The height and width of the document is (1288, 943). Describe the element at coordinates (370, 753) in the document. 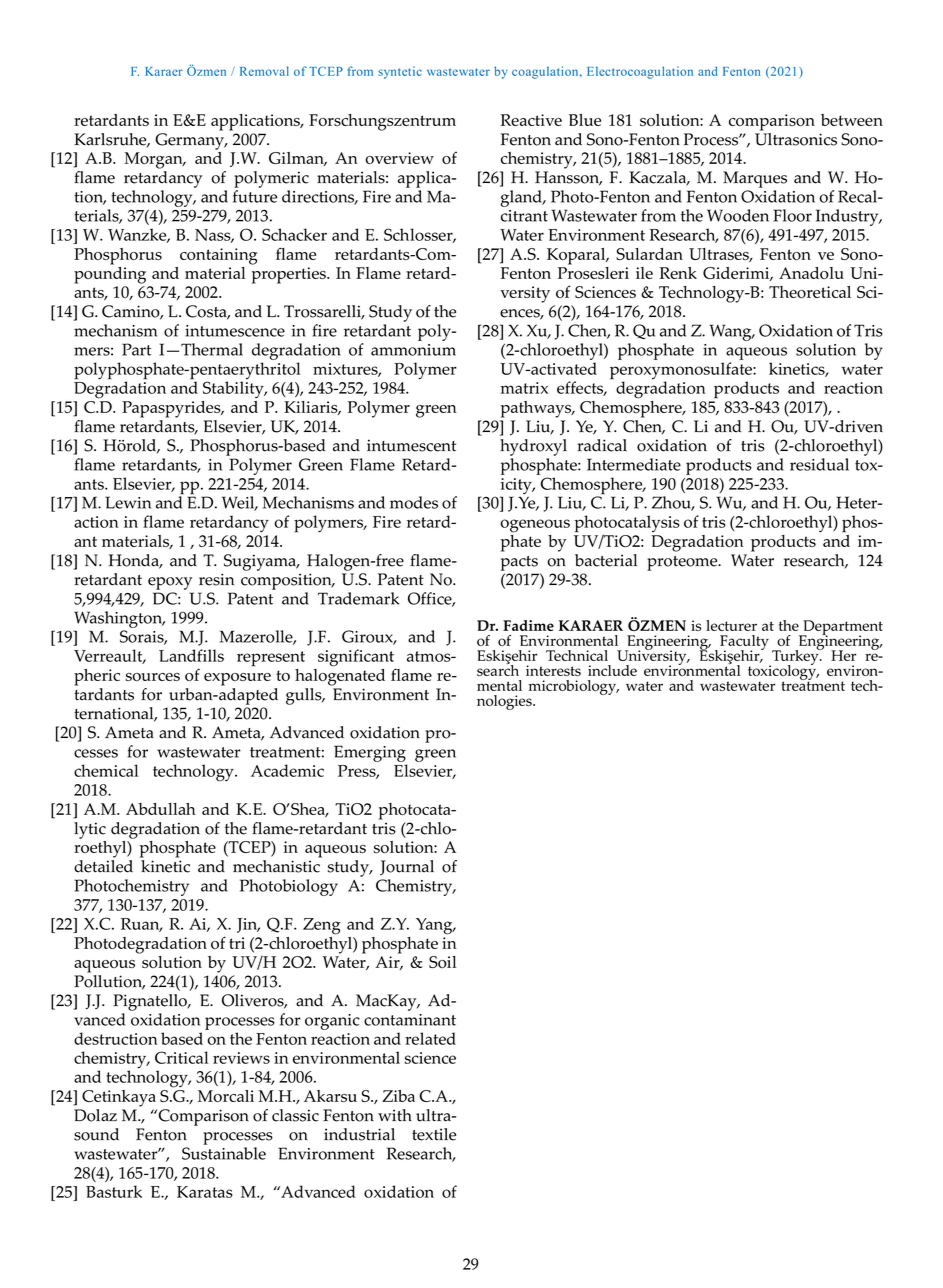

I see `Emerging` at that location.
